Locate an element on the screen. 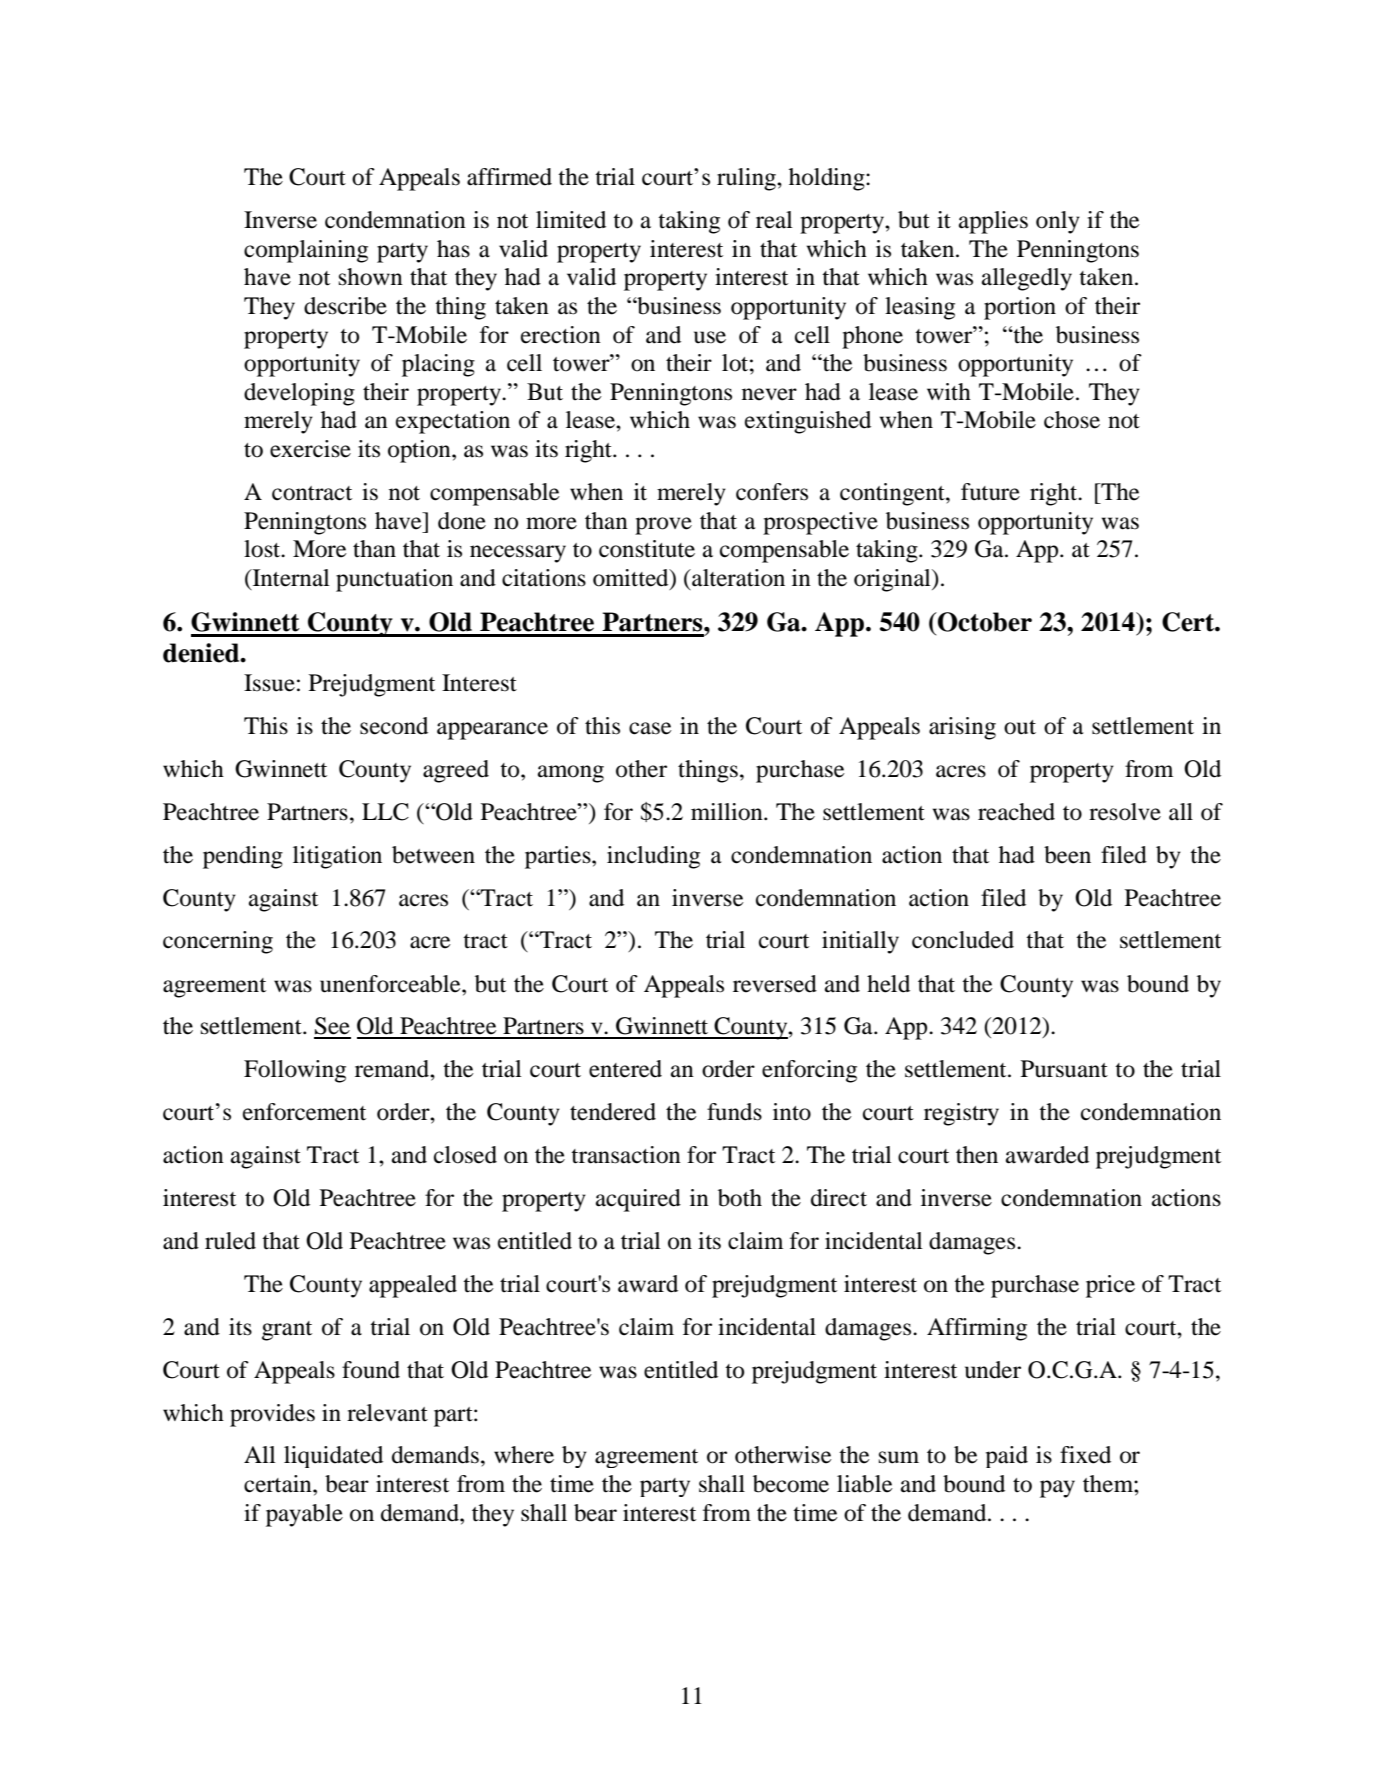 This screenshot has height=1791, width=1384. applies is located at coordinates (993, 222).
